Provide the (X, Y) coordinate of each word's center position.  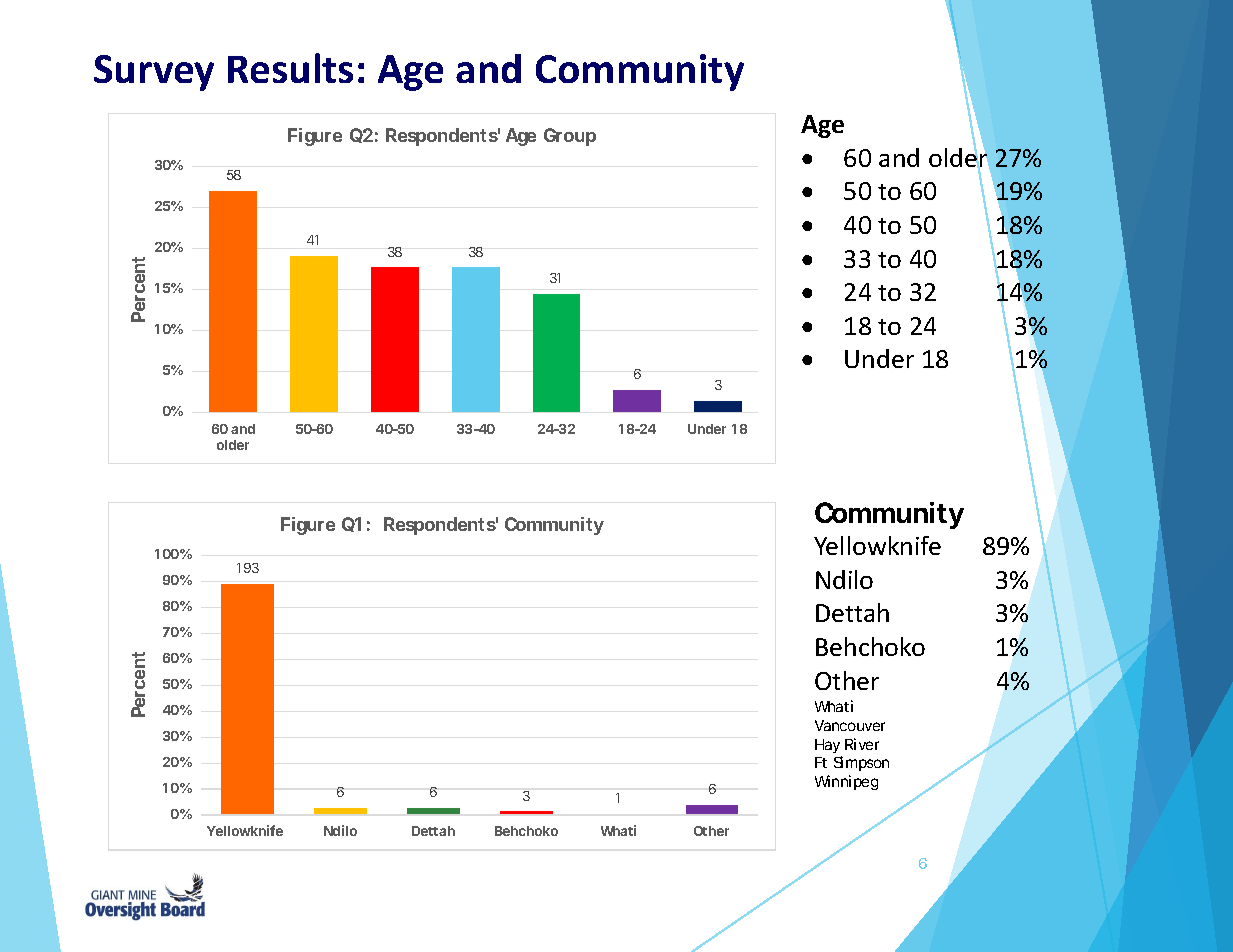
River (862, 744)
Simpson (861, 763)
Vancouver (850, 725)
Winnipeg (846, 782)
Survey (154, 73)
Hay (827, 746)
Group (570, 137)
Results (290, 68)
